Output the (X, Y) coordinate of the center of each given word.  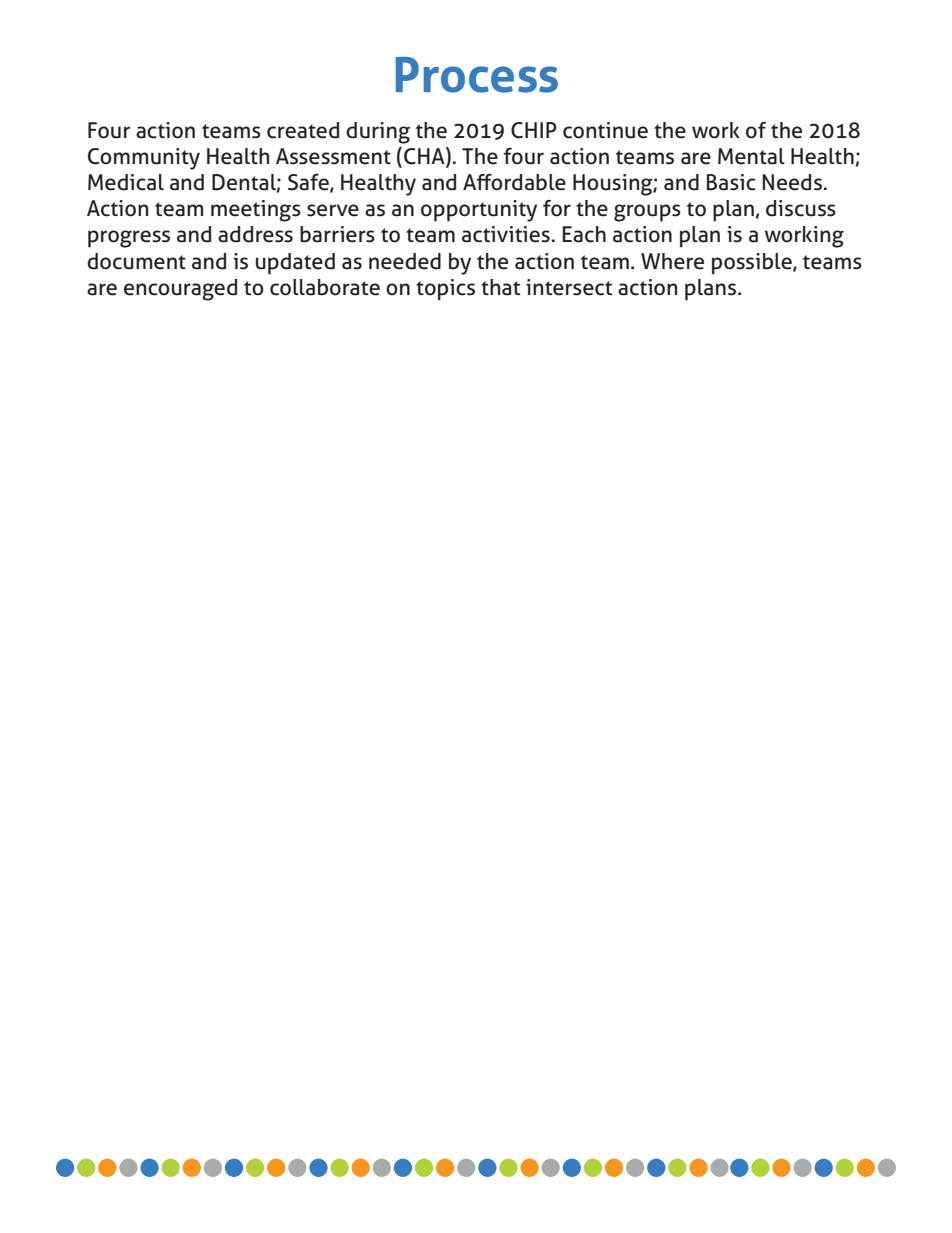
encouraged (180, 290)
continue (605, 130)
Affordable (514, 182)
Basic (731, 182)
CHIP (534, 130)
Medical (126, 182)
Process (477, 75)
